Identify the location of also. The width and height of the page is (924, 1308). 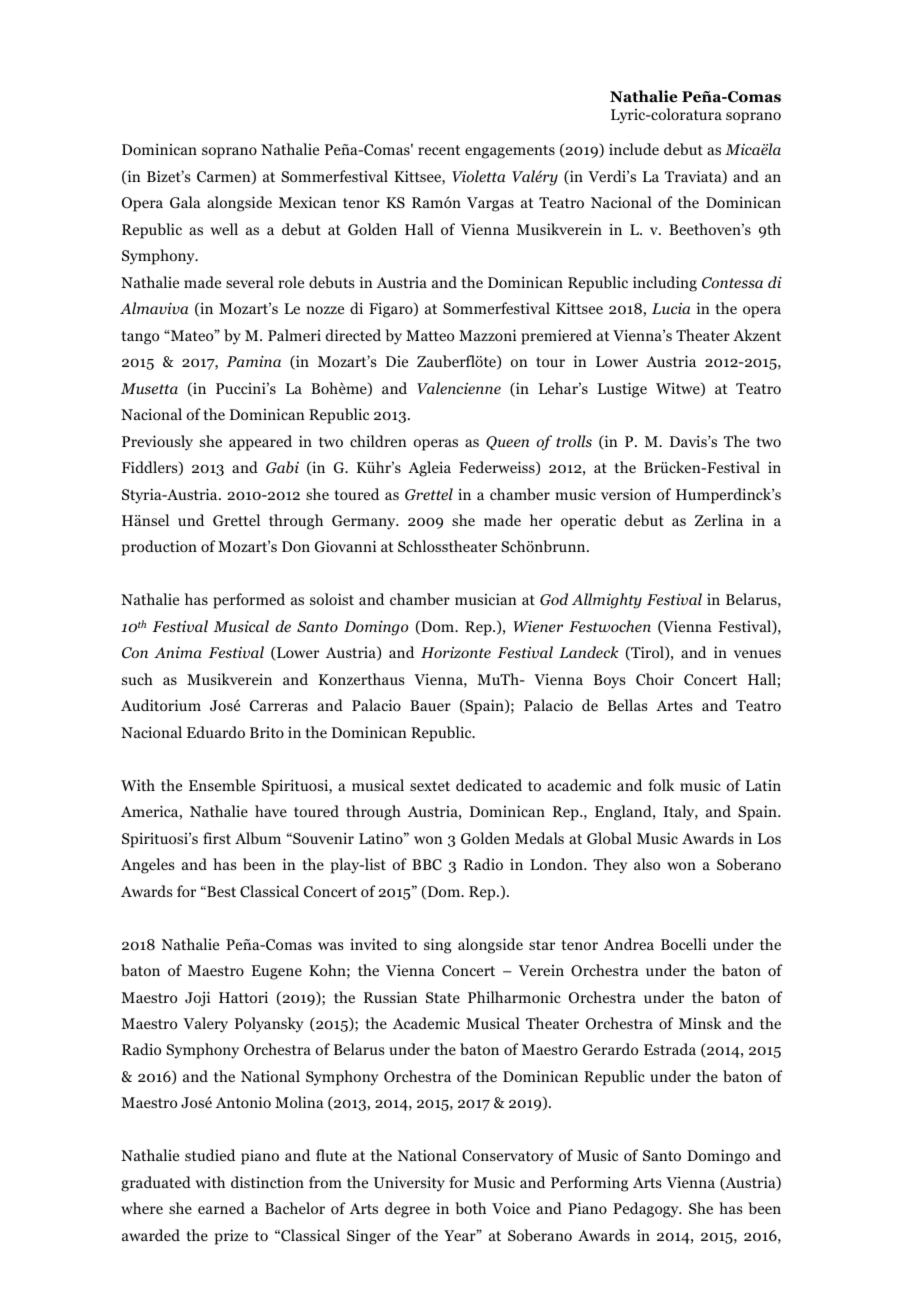
(647, 864).
